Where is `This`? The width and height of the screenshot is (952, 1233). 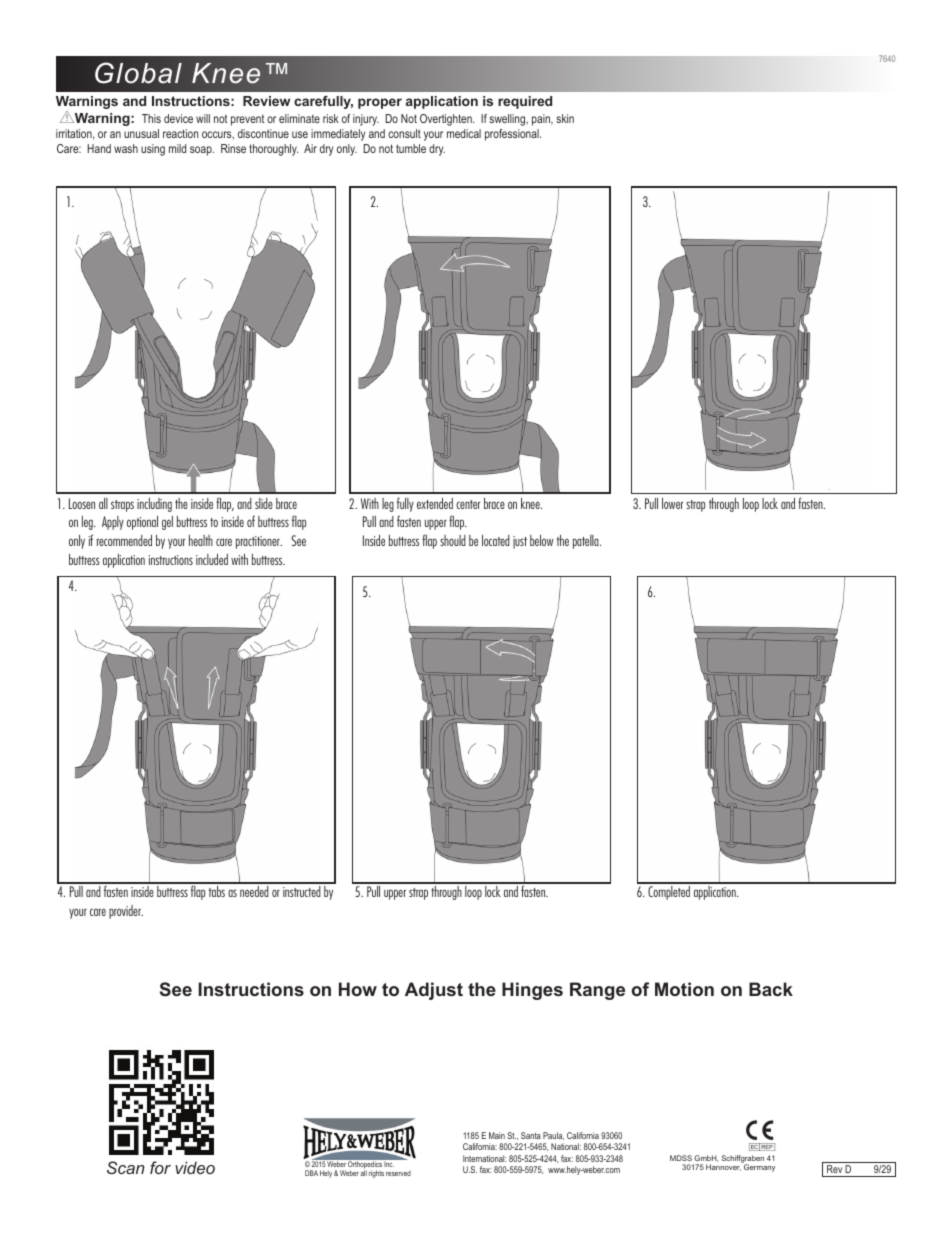
This is located at coordinates (151, 118).
